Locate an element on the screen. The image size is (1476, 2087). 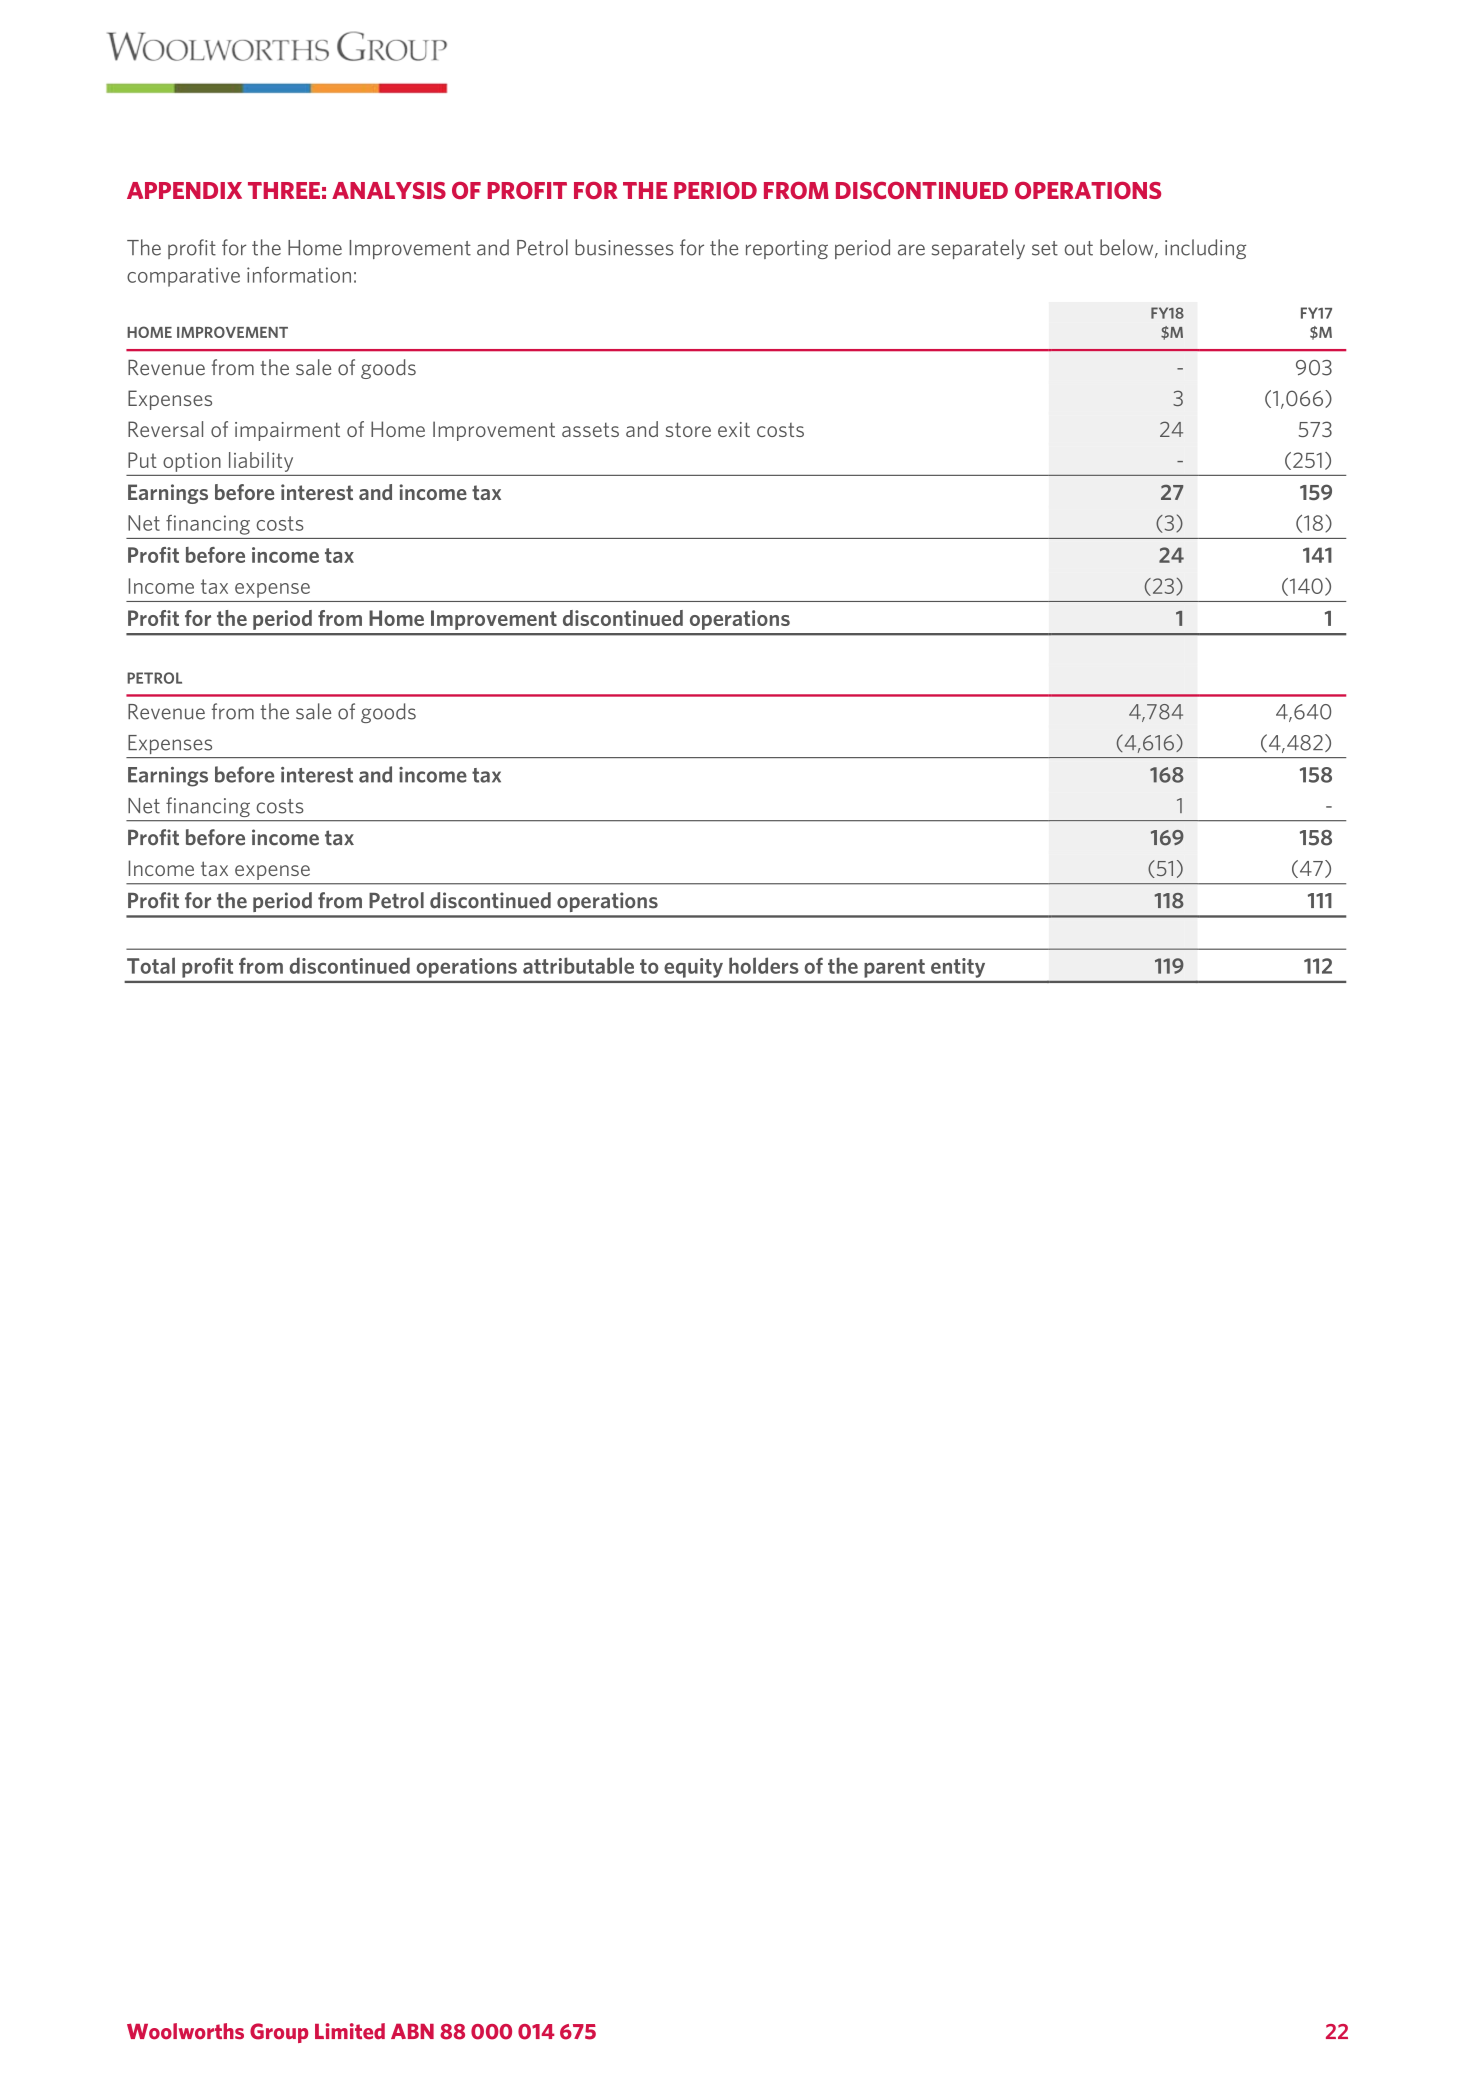
ABN is located at coordinates (412, 2031).
